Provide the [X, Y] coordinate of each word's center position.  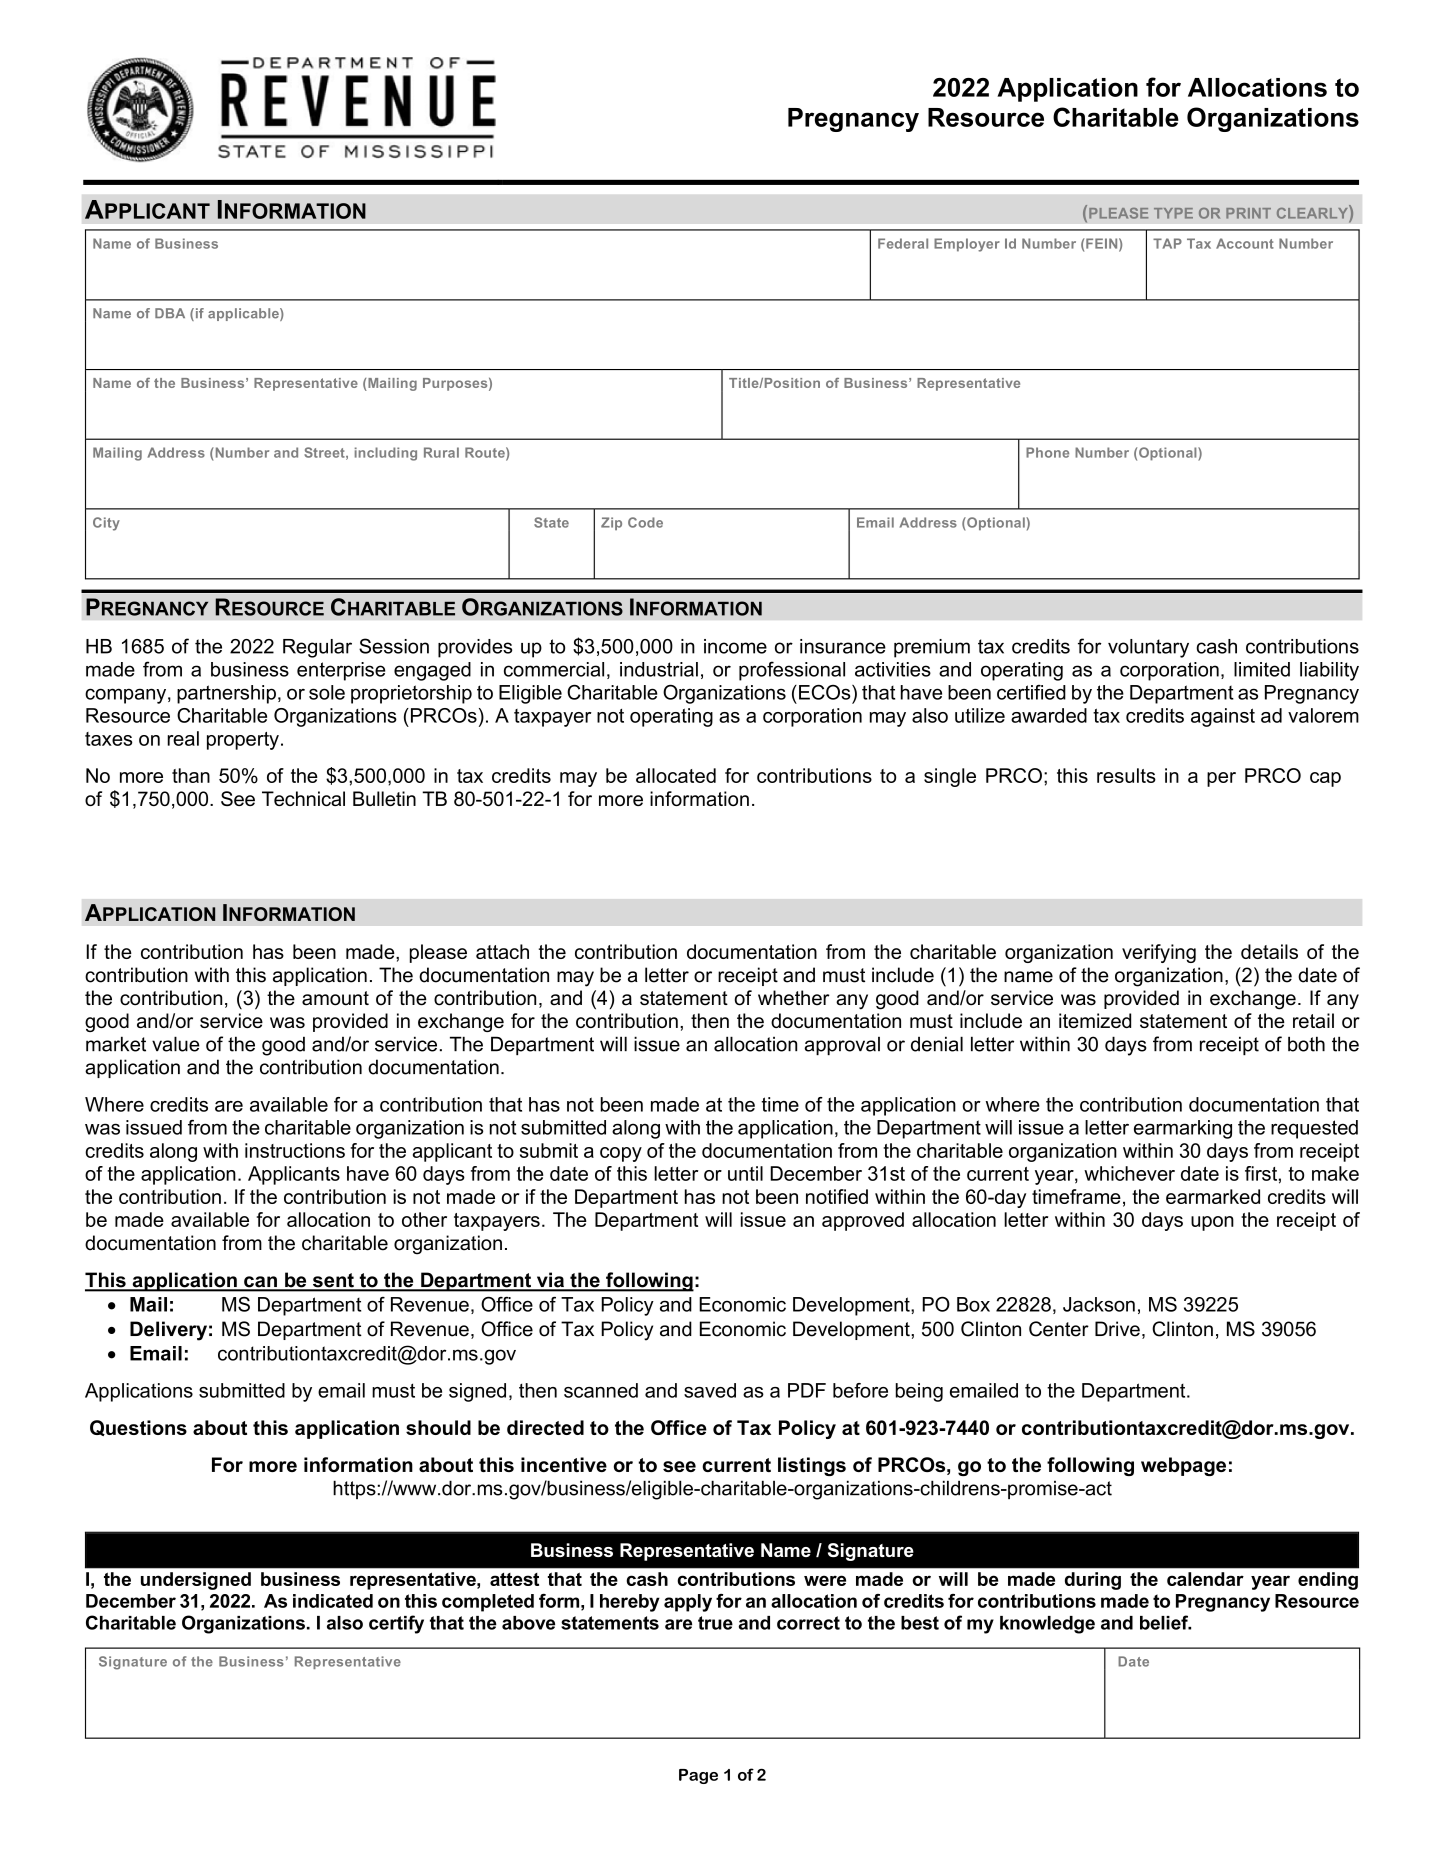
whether [793, 998]
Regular [317, 648]
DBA [170, 313]
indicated [333, 1601]
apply [688, 1603]
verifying [1159, 953]
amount [335, 998]
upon [1212, 1223]
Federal [903, 243]
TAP [1167, 243]
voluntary [1148, 648]
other [424, 1219]
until [745, 1173]
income [735, 646]
